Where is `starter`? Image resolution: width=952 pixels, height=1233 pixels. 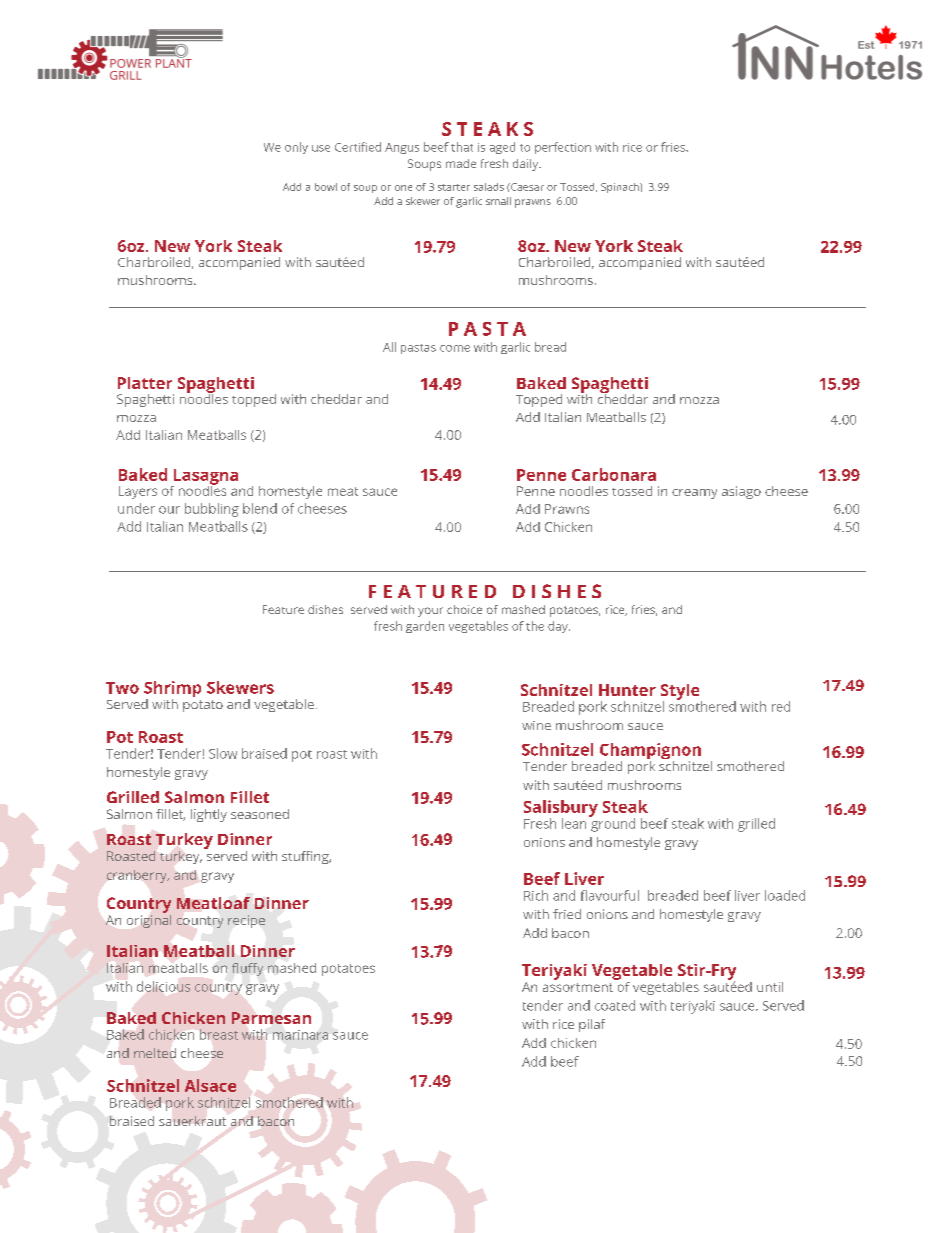
starter is located at coordinates (454, 187).
